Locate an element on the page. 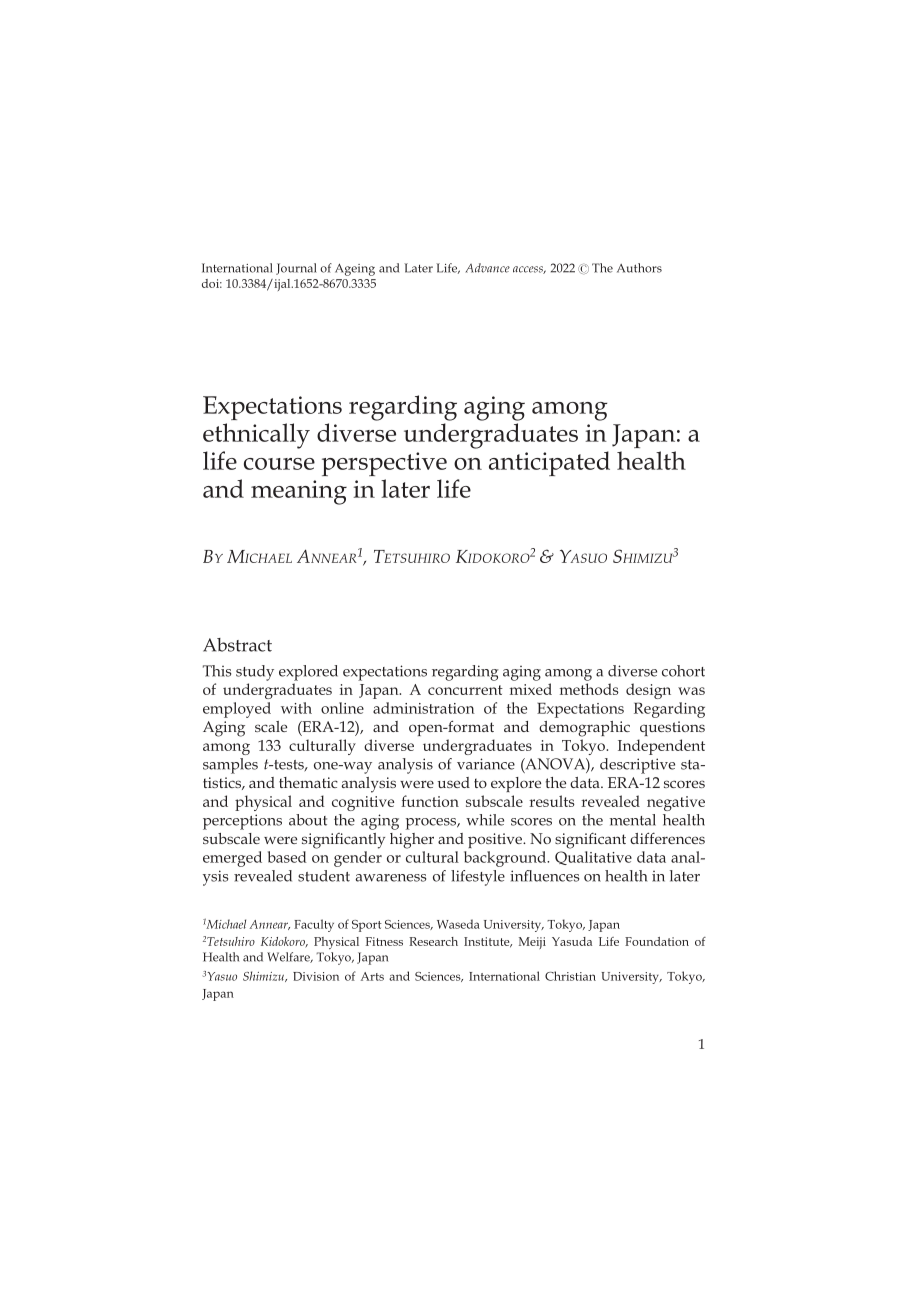  Division is located at coordinates (316, 976).
